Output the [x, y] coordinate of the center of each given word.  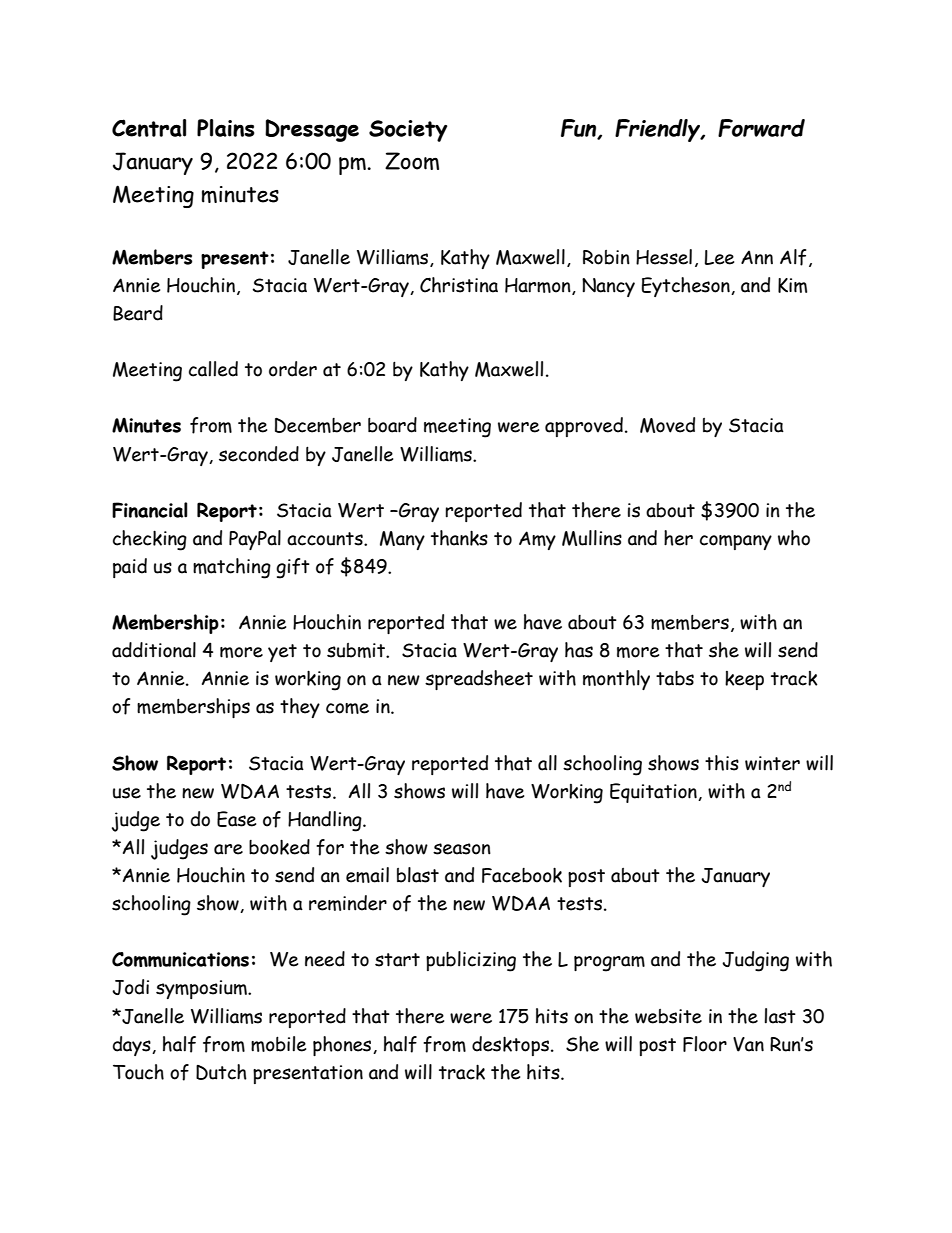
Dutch [221, 1072]
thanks [459, 538]
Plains [226, 128]
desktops [512, 1046]
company [736, 542]
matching [232, 568]
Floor [705, 1044]
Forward [761, 128]
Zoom [412, 161]
